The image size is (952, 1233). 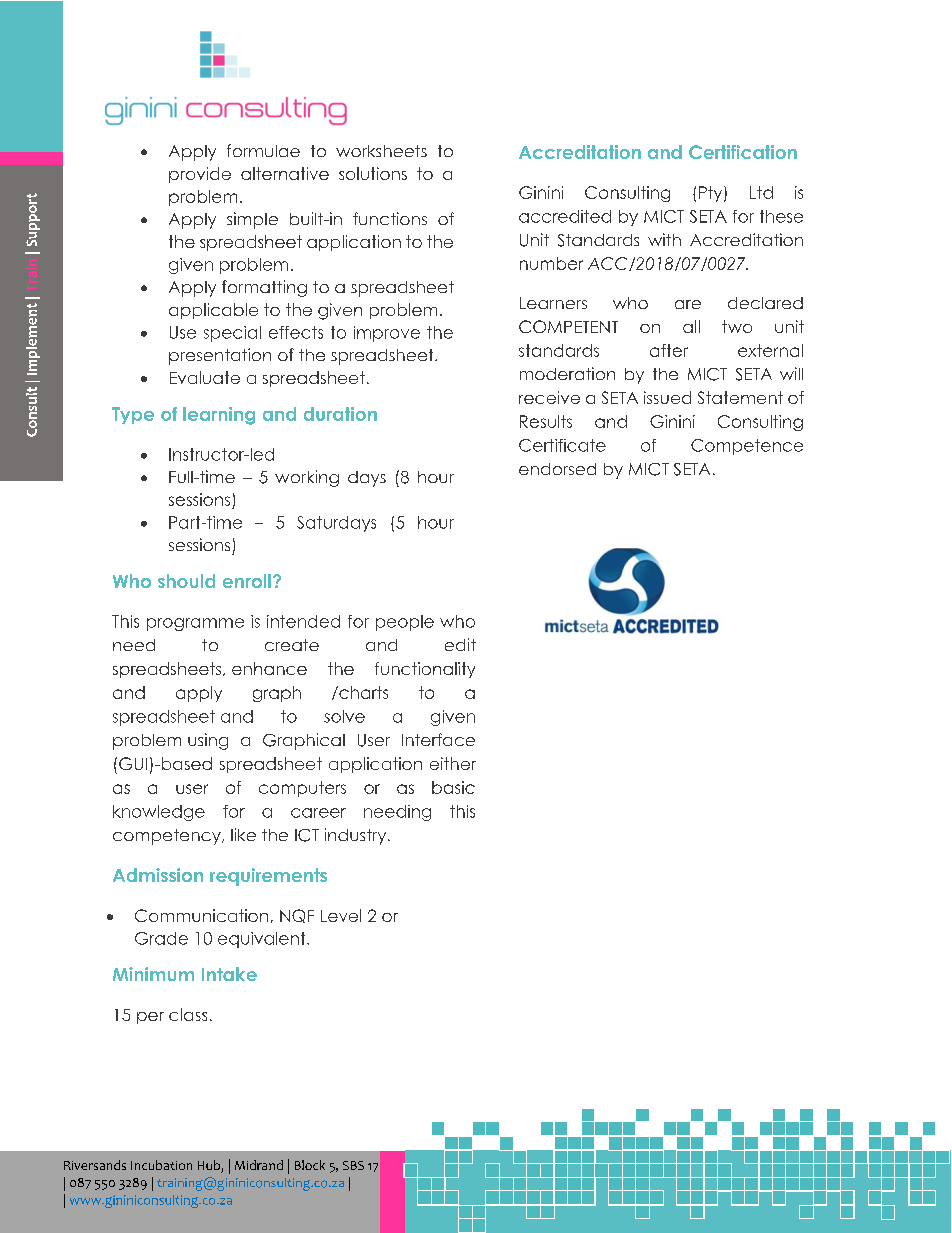 I want to click on basic, so click(x=453, y=787).
